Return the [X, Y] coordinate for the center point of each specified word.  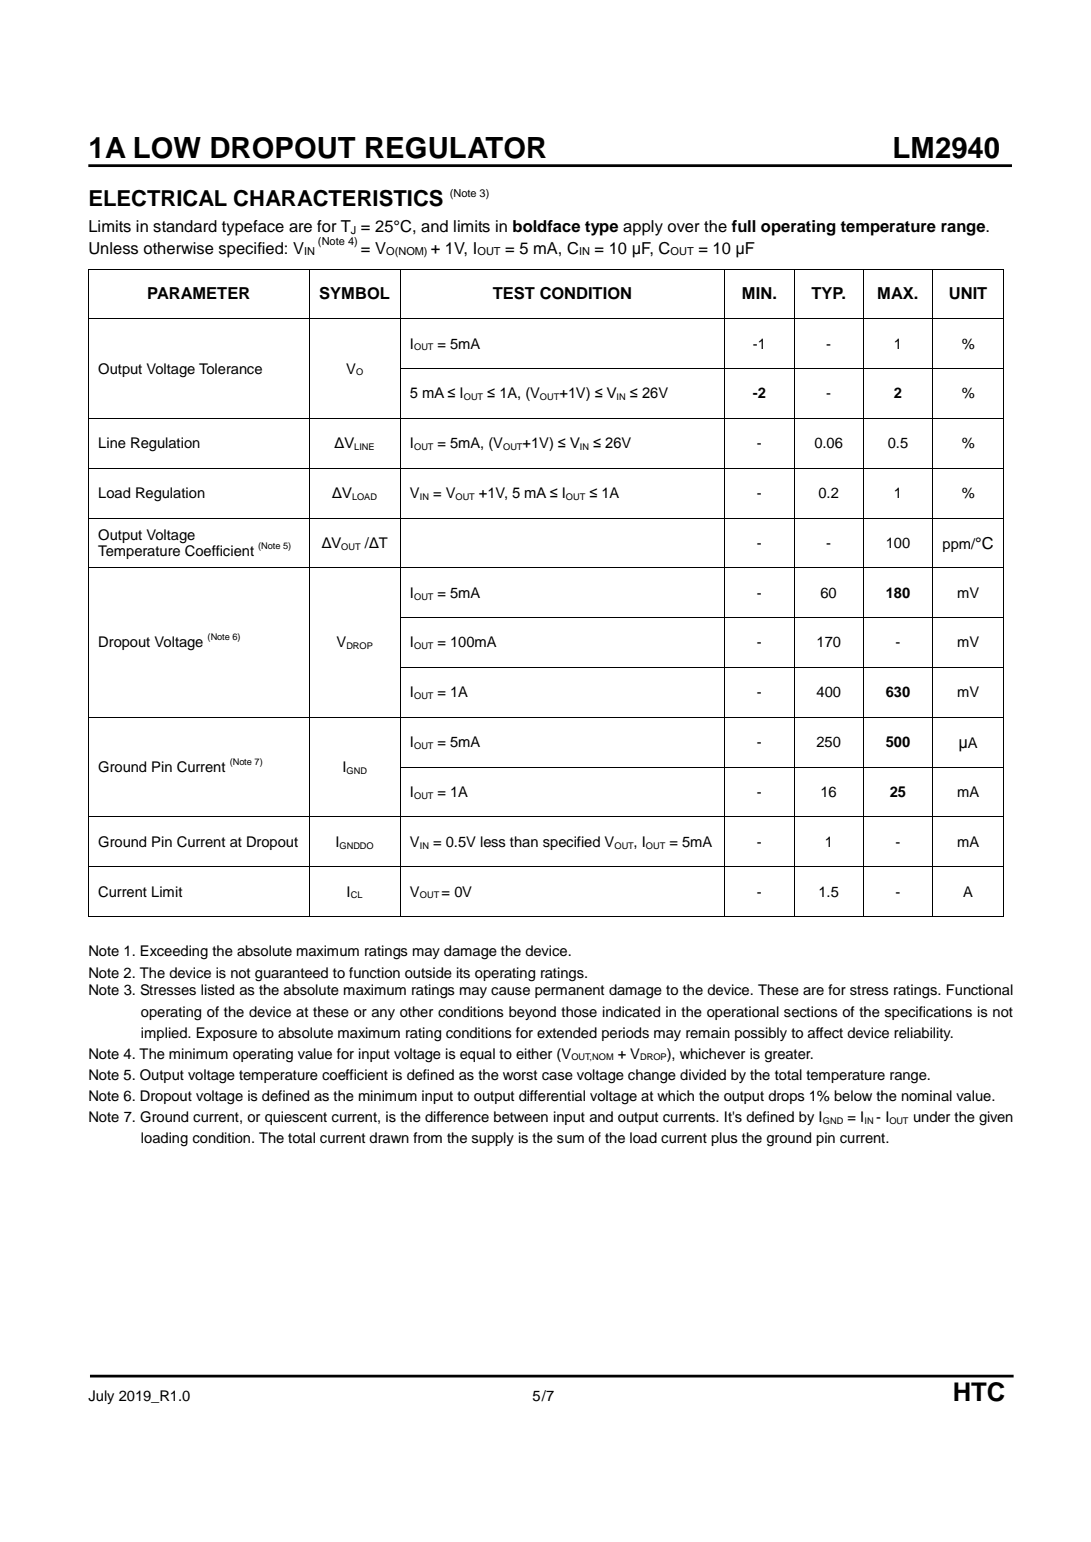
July [101, 1397]
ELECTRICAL [158, 198]
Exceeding [174, 952]
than [524, 841]
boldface [546, 226]
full [743, 226]
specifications [928, 1013]
